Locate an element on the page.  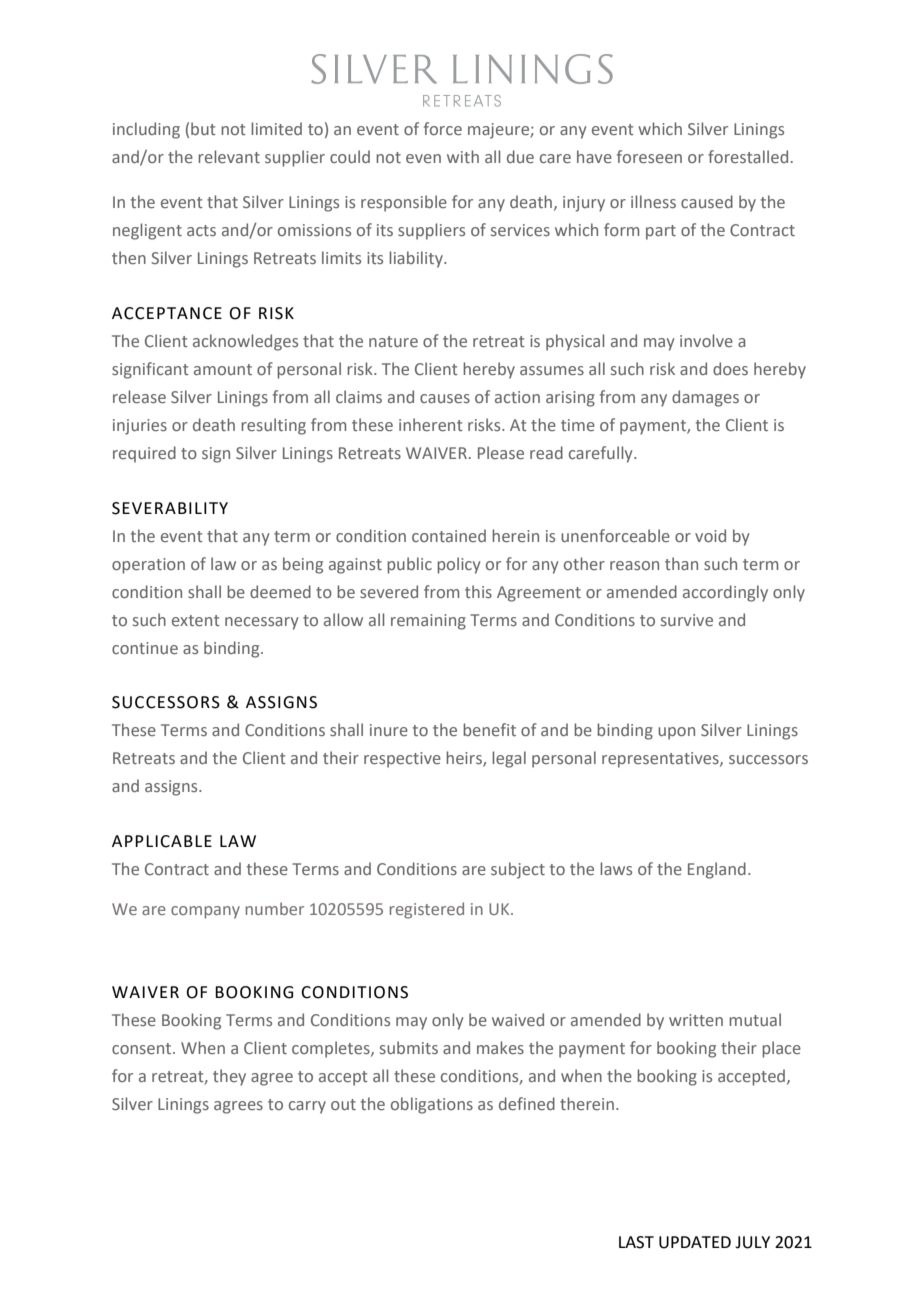
upon is located at coordinates (676, 733).
